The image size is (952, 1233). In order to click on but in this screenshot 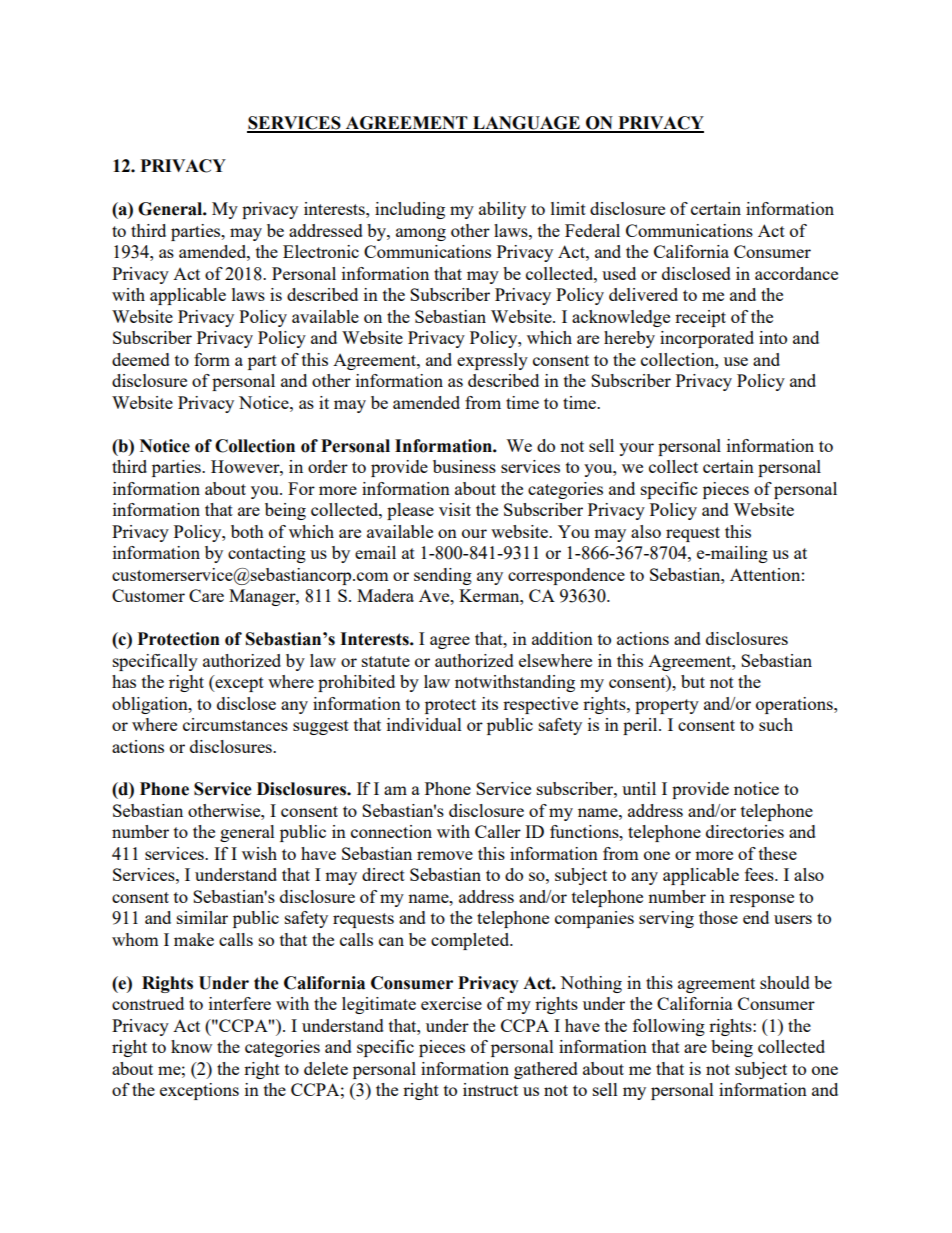, I will do `click(693, 681)`.
